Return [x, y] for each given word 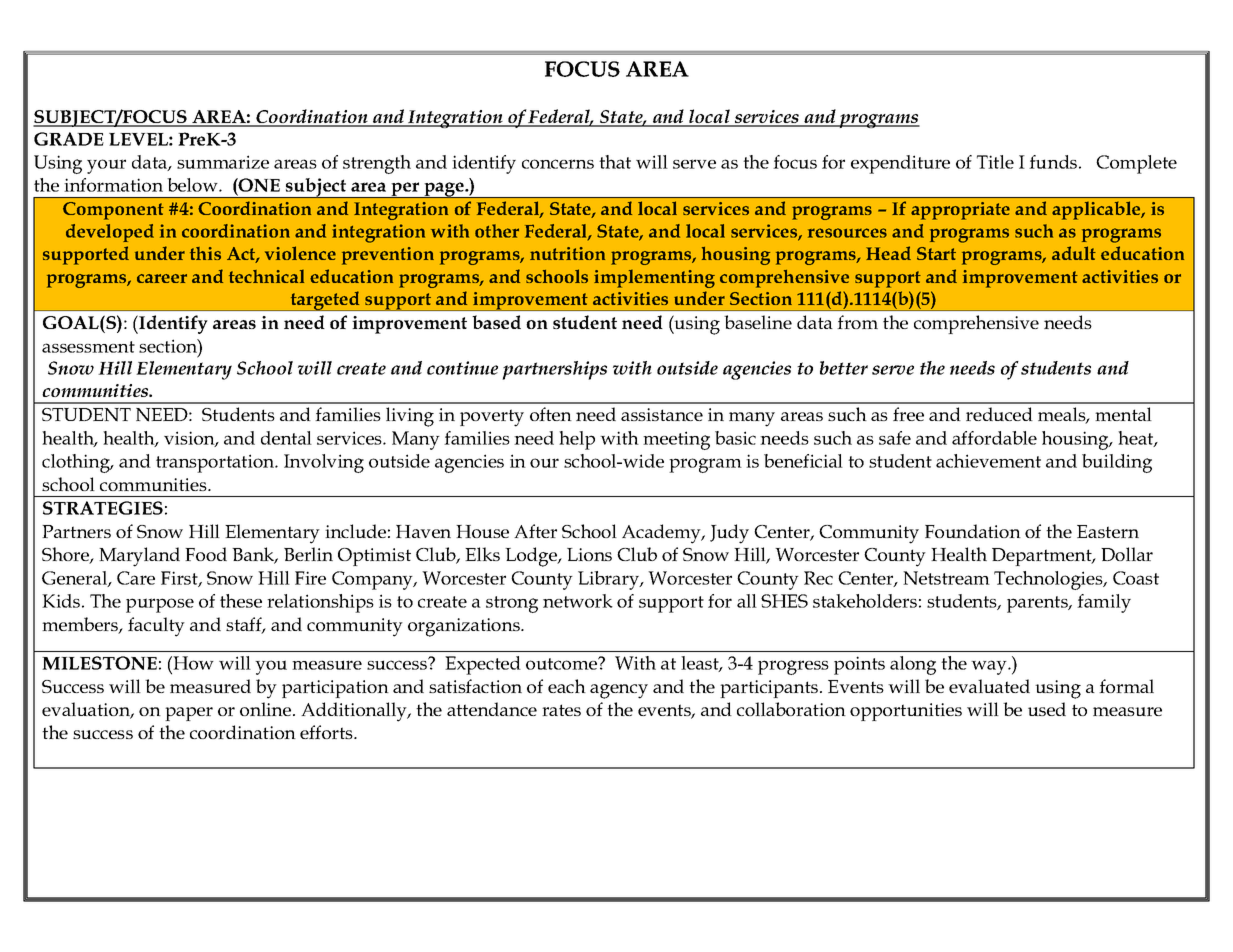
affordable [994, 438]
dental [286, 438]
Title [995, 162]
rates [561, 710]
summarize [223, 162]
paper [189, 714]
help [577, 440]
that [615, 162]
